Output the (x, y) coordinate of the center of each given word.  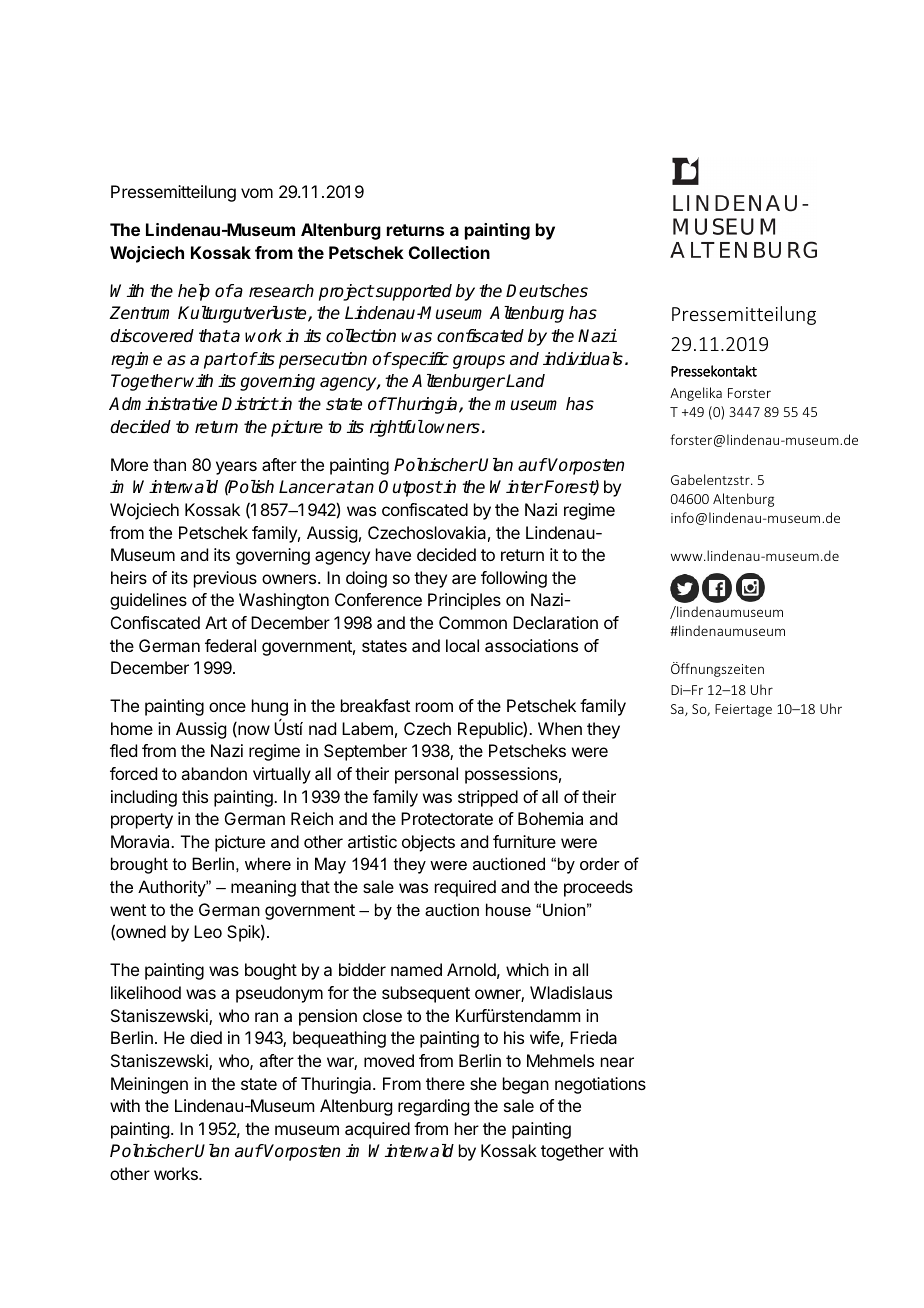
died (206, 1037)
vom (257, 193)
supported (412, 292)
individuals (583, 359)
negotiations (600, 1085)
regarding (433, 1107)
